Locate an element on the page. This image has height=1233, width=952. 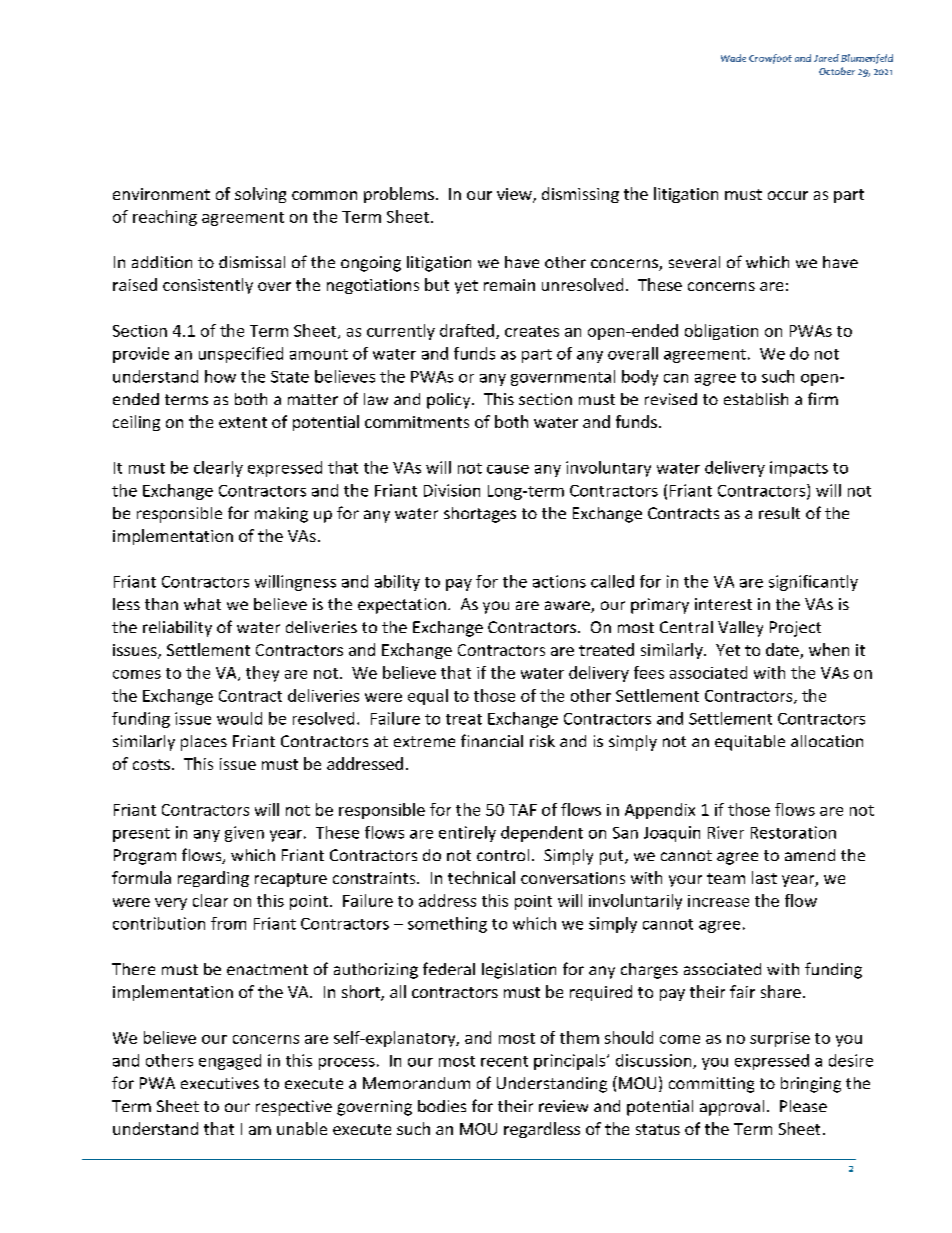
recent is located at coordinates (504, 1061).
